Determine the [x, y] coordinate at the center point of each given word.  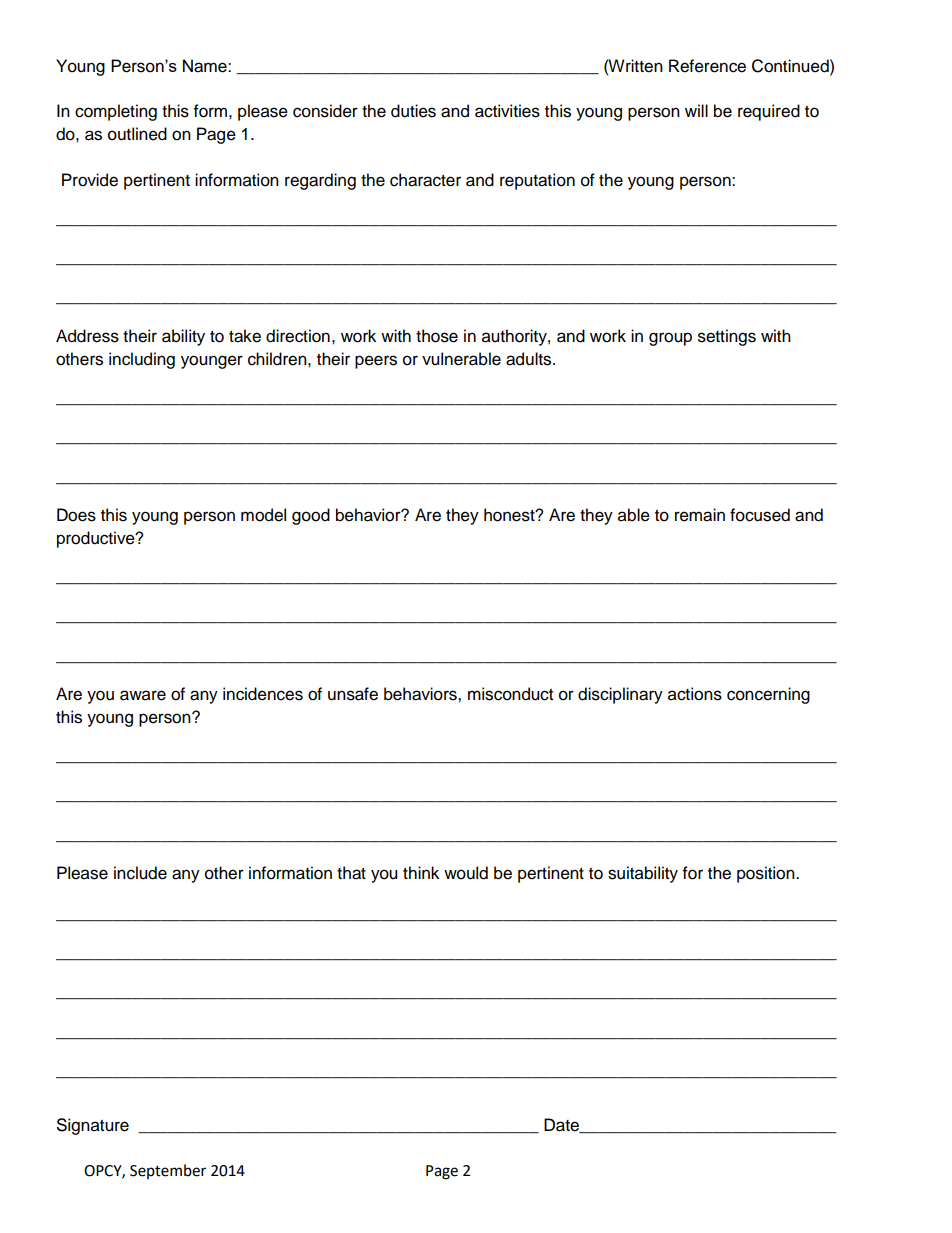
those [437, 336]
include [140, 873]
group [670, 339]
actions [695, 694]
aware [143, 695]
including [142, 360]
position [767, 874]
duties [413, 111]
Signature [93, 1126]
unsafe [353, 694]
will [696, 110]
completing [116, 112]
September [168, 1171]
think [421, 872]
